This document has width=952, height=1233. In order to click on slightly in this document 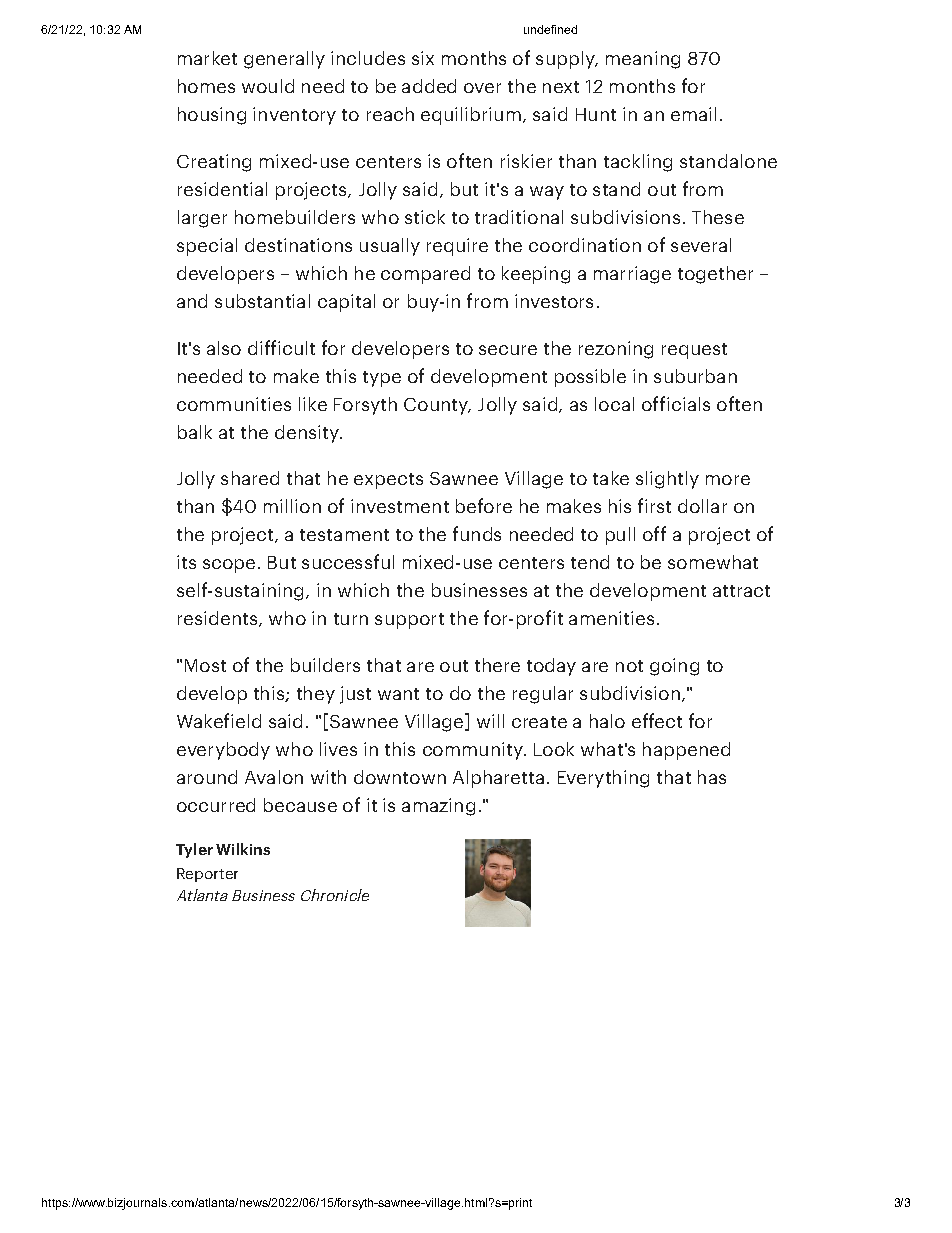, I will do `click(667, 480)`.
